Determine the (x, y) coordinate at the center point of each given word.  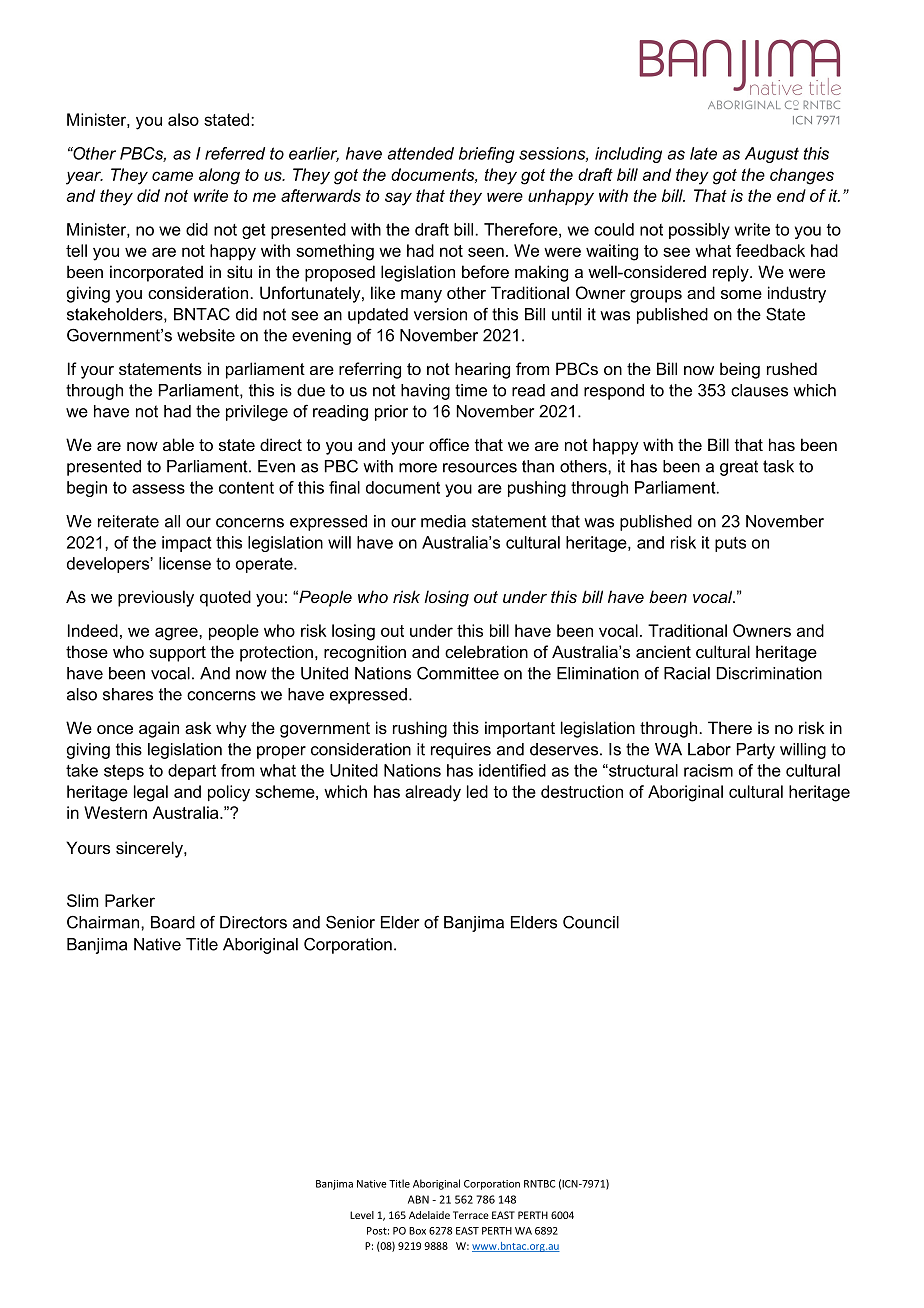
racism (708, 770)
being (740, 370)
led (477, 791)
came (172, 176)
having (425, 392)
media (443, 521)
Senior (350, 922)
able (178, 444)
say (398, 199)
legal (151, 793)
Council (591, 922)
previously (156, 598)
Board (173, 922)
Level (362, 1215)
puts (730, 544)
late (703, 153)
